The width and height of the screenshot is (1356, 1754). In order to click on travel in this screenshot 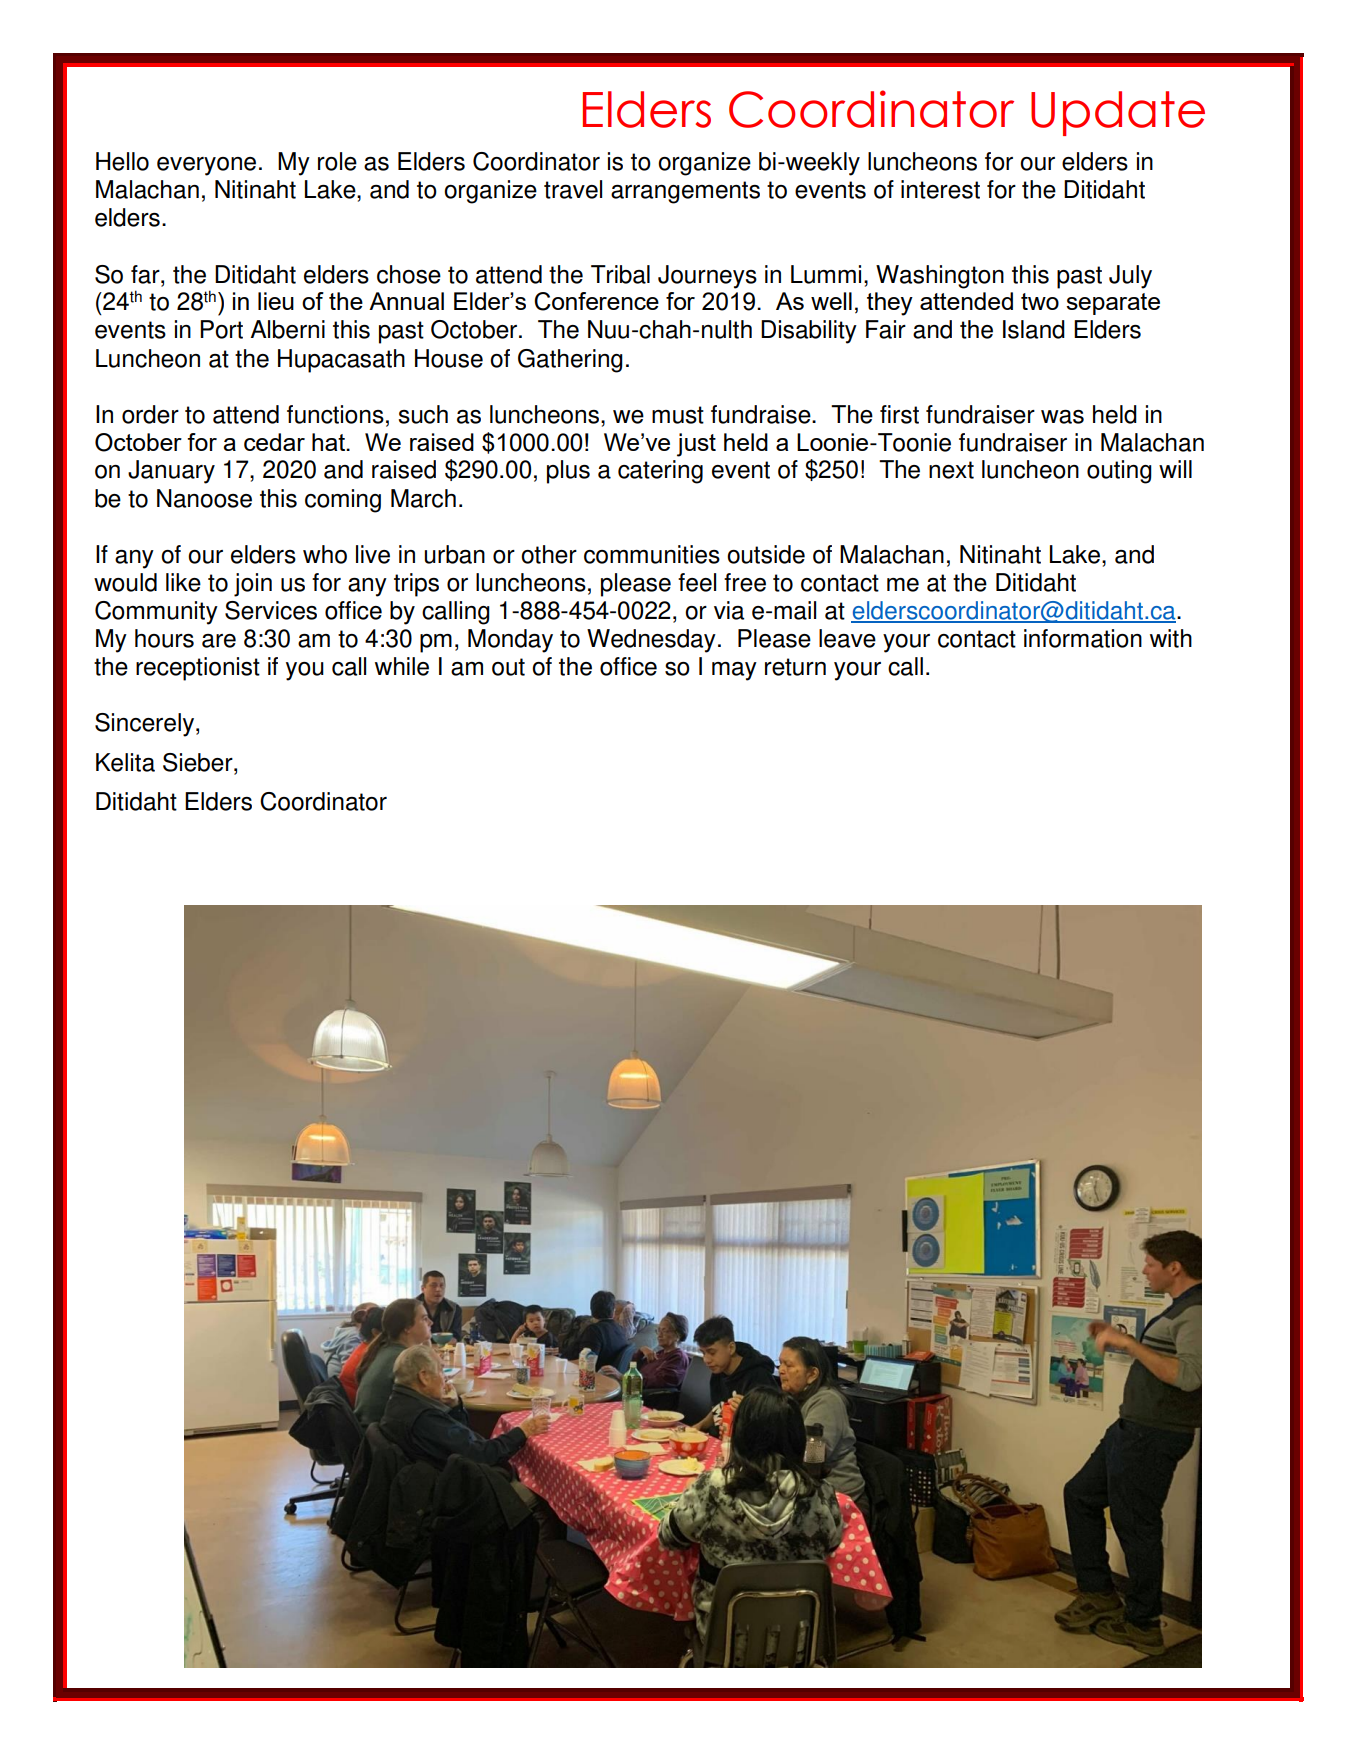, I will do `click(573, 189)`.
